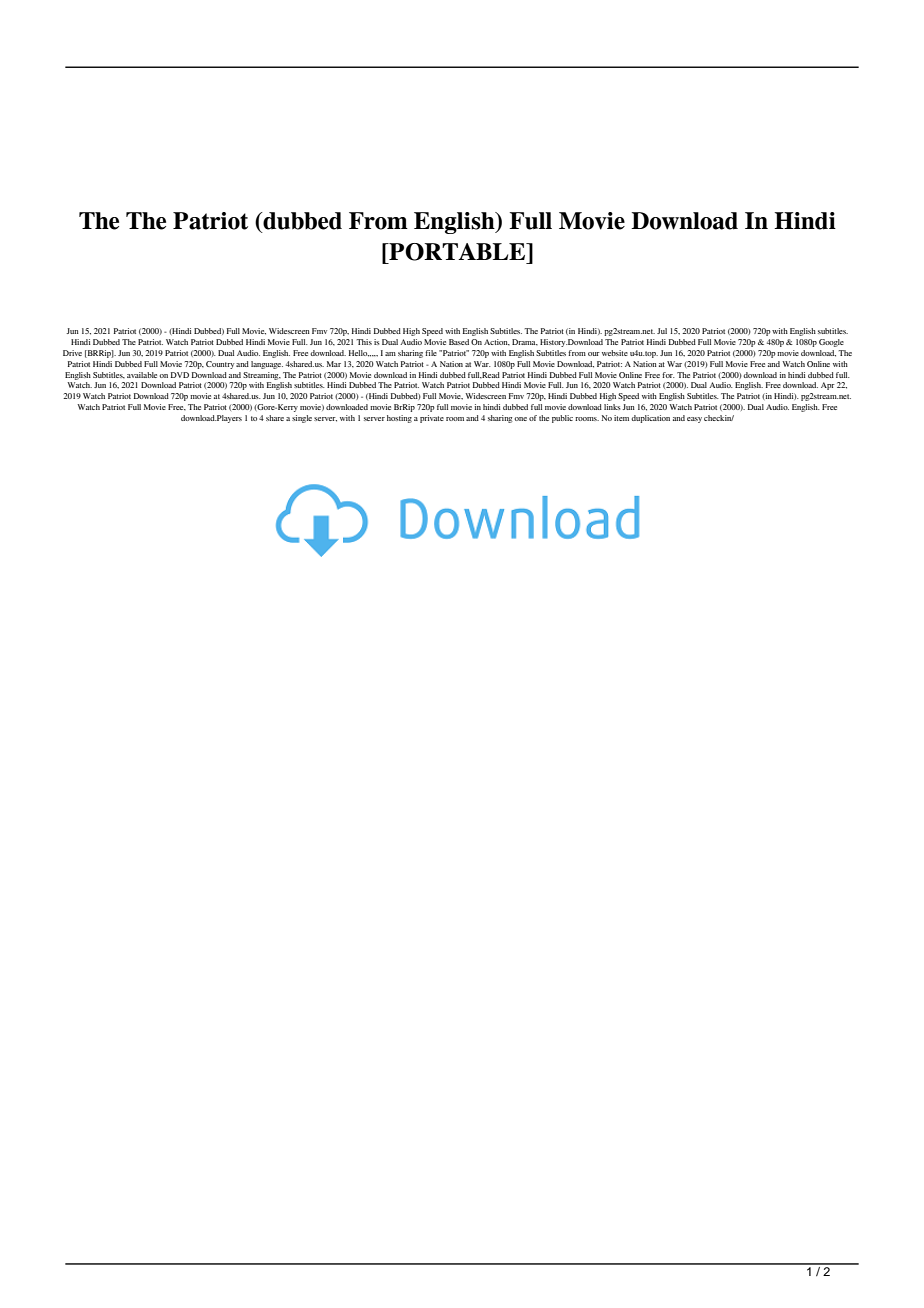  Describe the element at coordinates (831, 343) in the screenshot. I see `Google` at that location.
